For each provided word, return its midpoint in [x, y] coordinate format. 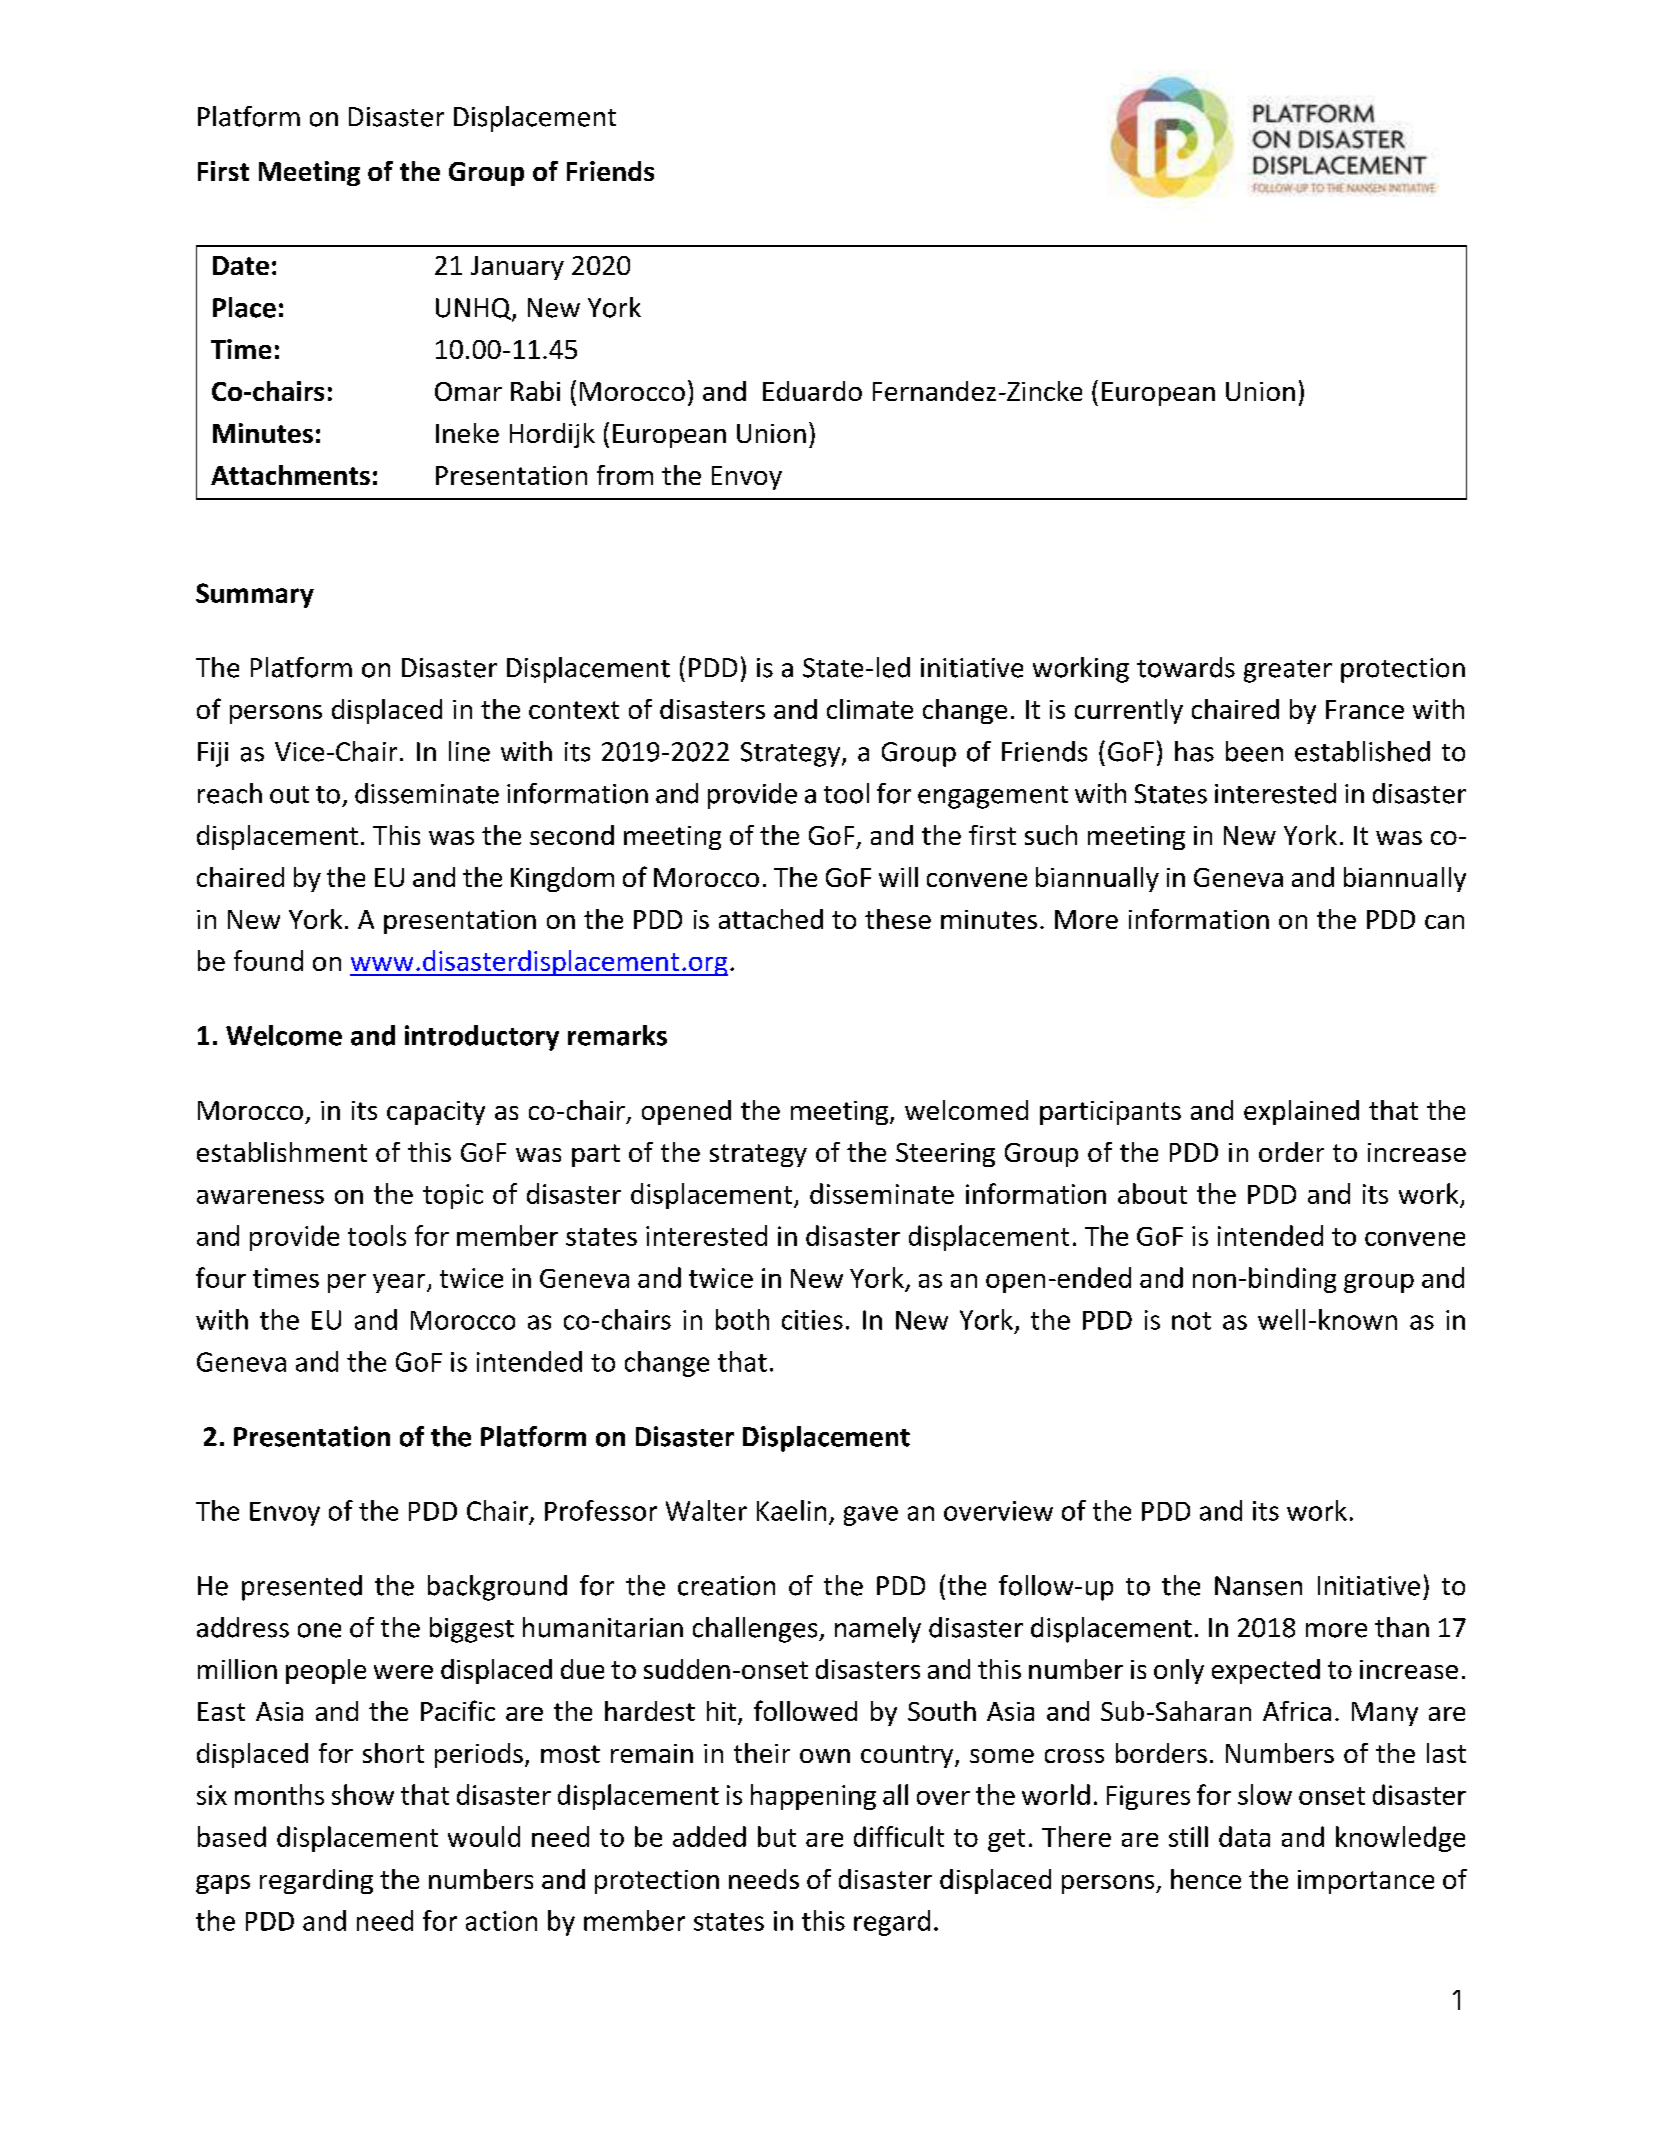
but [777, 1836]
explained [1301, 1112]
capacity [436, 1113]
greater [1288, 671]
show [363, 1794]
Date [241, 265]
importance [1366, 1882]
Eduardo [812, 391]
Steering [945, 1155]
